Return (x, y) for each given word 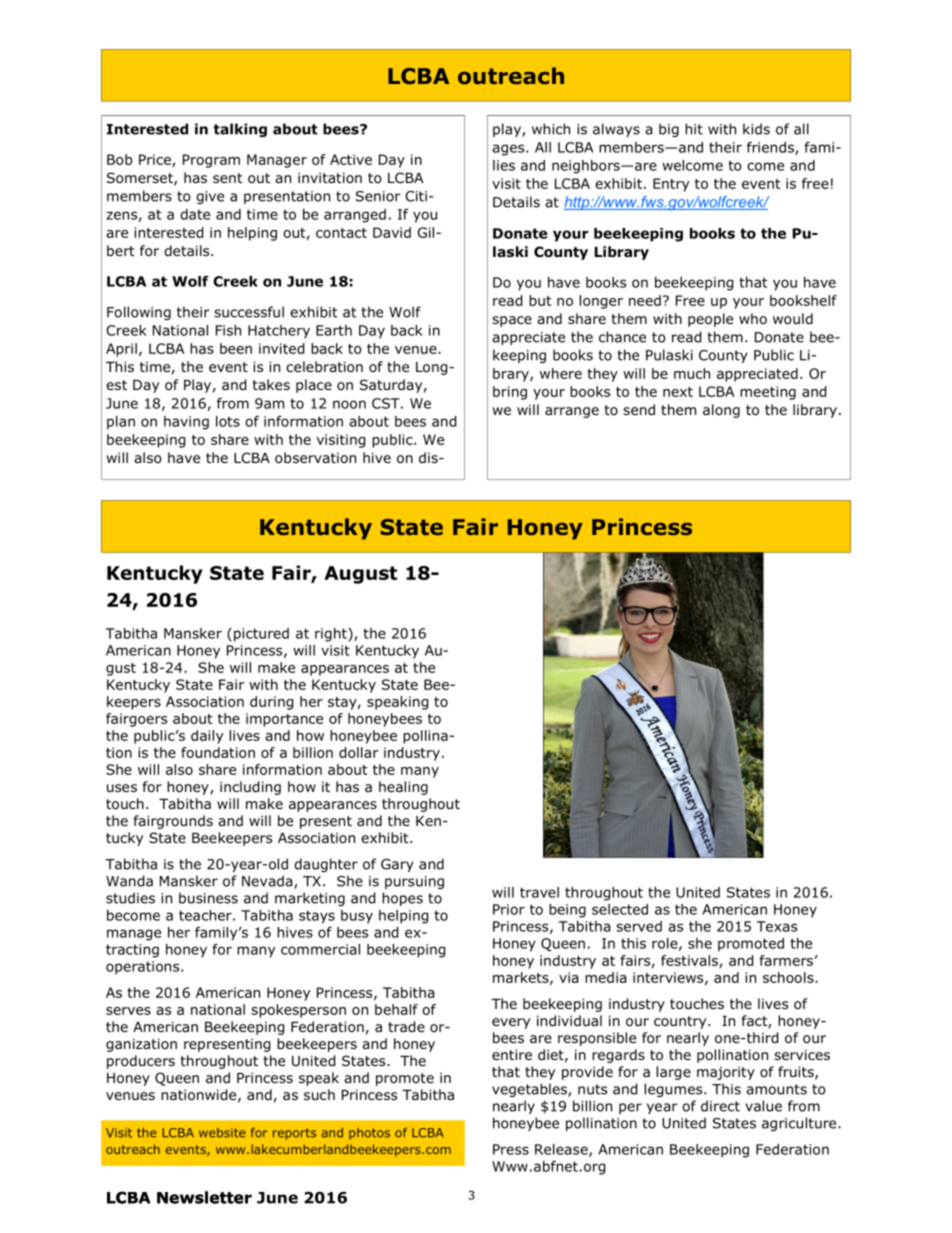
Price (156, 160)
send (639, 409)
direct (720, 1106)
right (332, 635)
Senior (378, 196)
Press (511, 1149)
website (222, 1133)
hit (694, 129)
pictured (261, 635)
